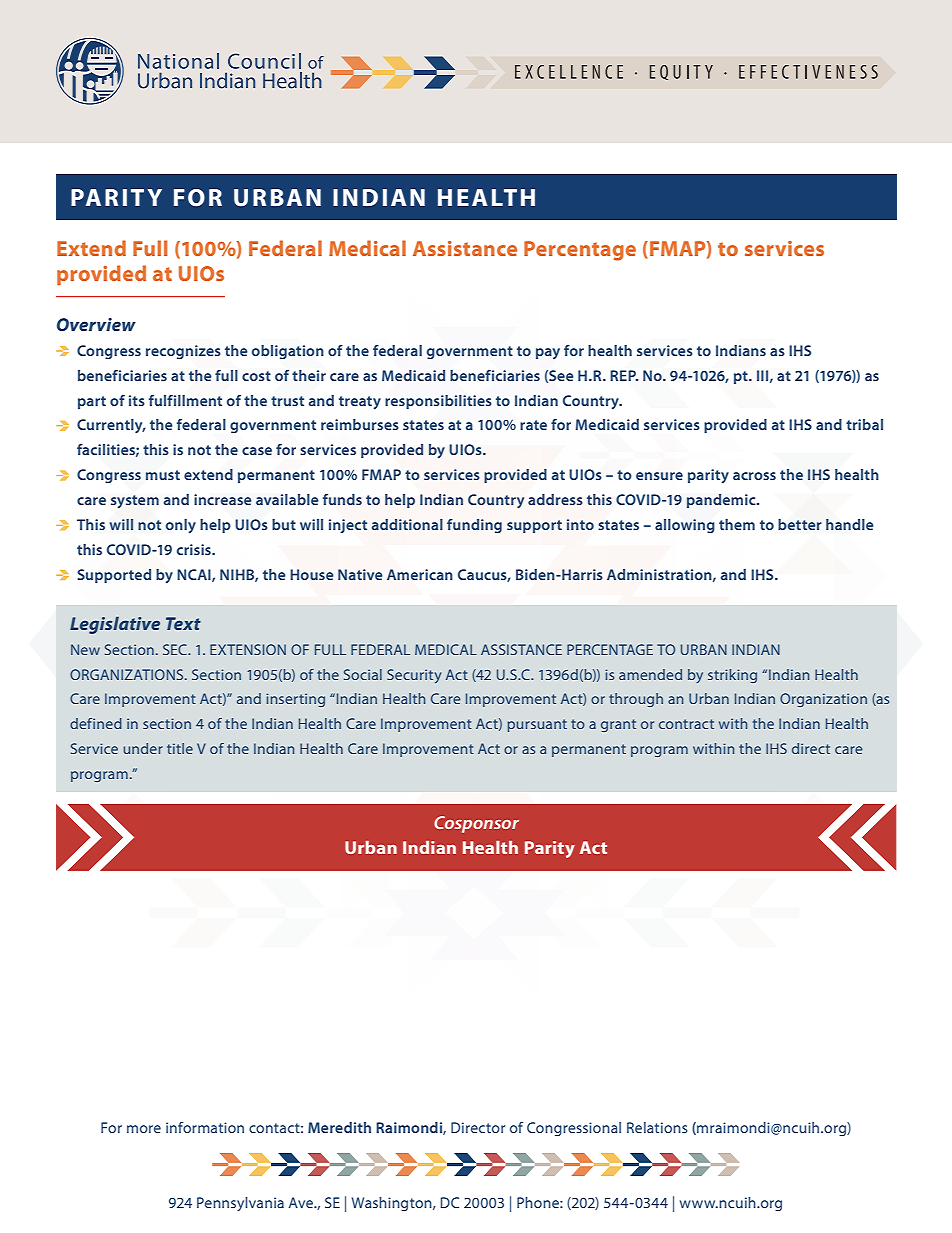 The image size is (952, 1233). What do you see at coordinates (548, 353) in the screenshot?
I see `pay` at bounding box center [548, 353].
